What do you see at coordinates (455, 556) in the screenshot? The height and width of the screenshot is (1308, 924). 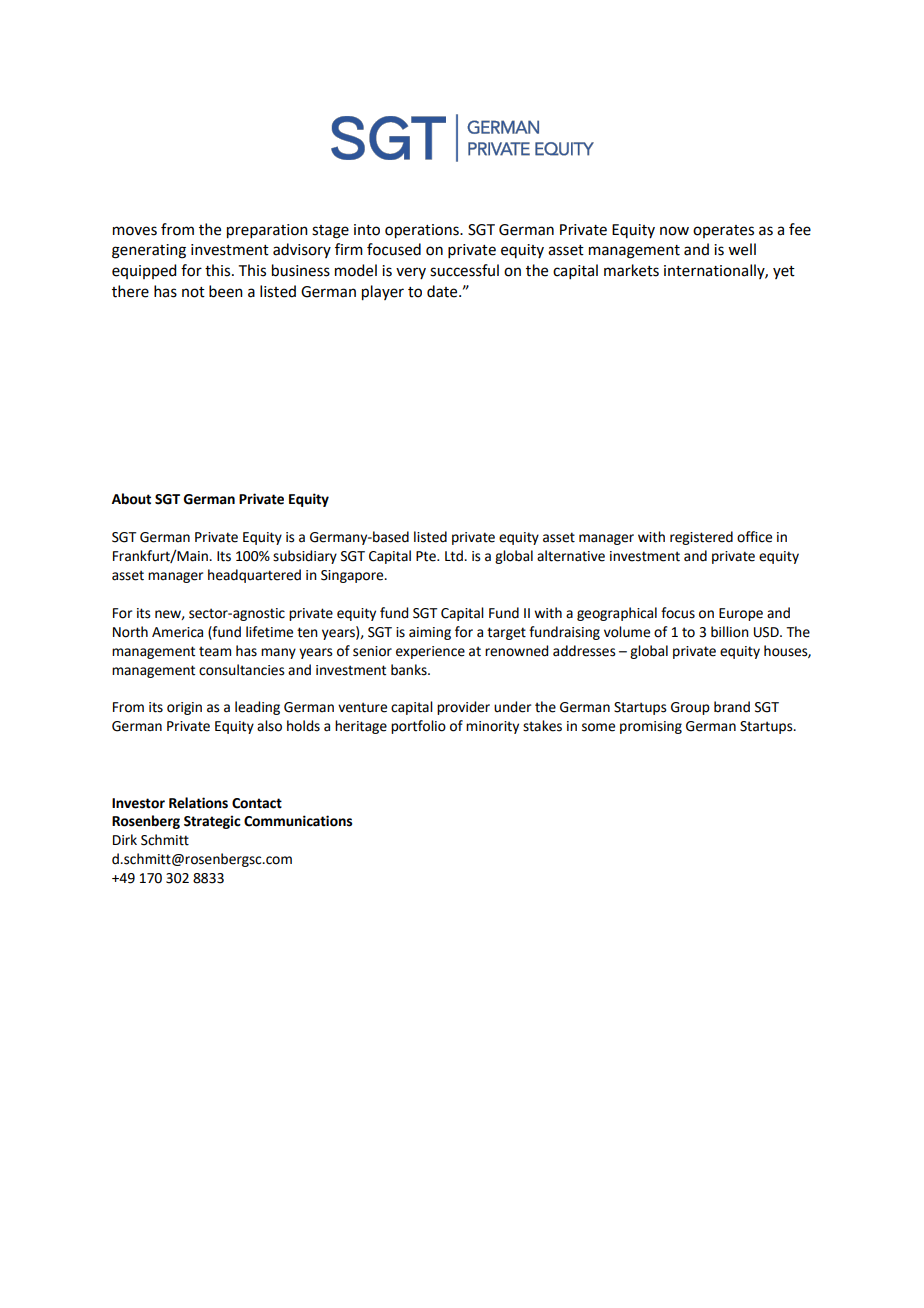 I see `Ltd` at bounding box center [455, 556].
